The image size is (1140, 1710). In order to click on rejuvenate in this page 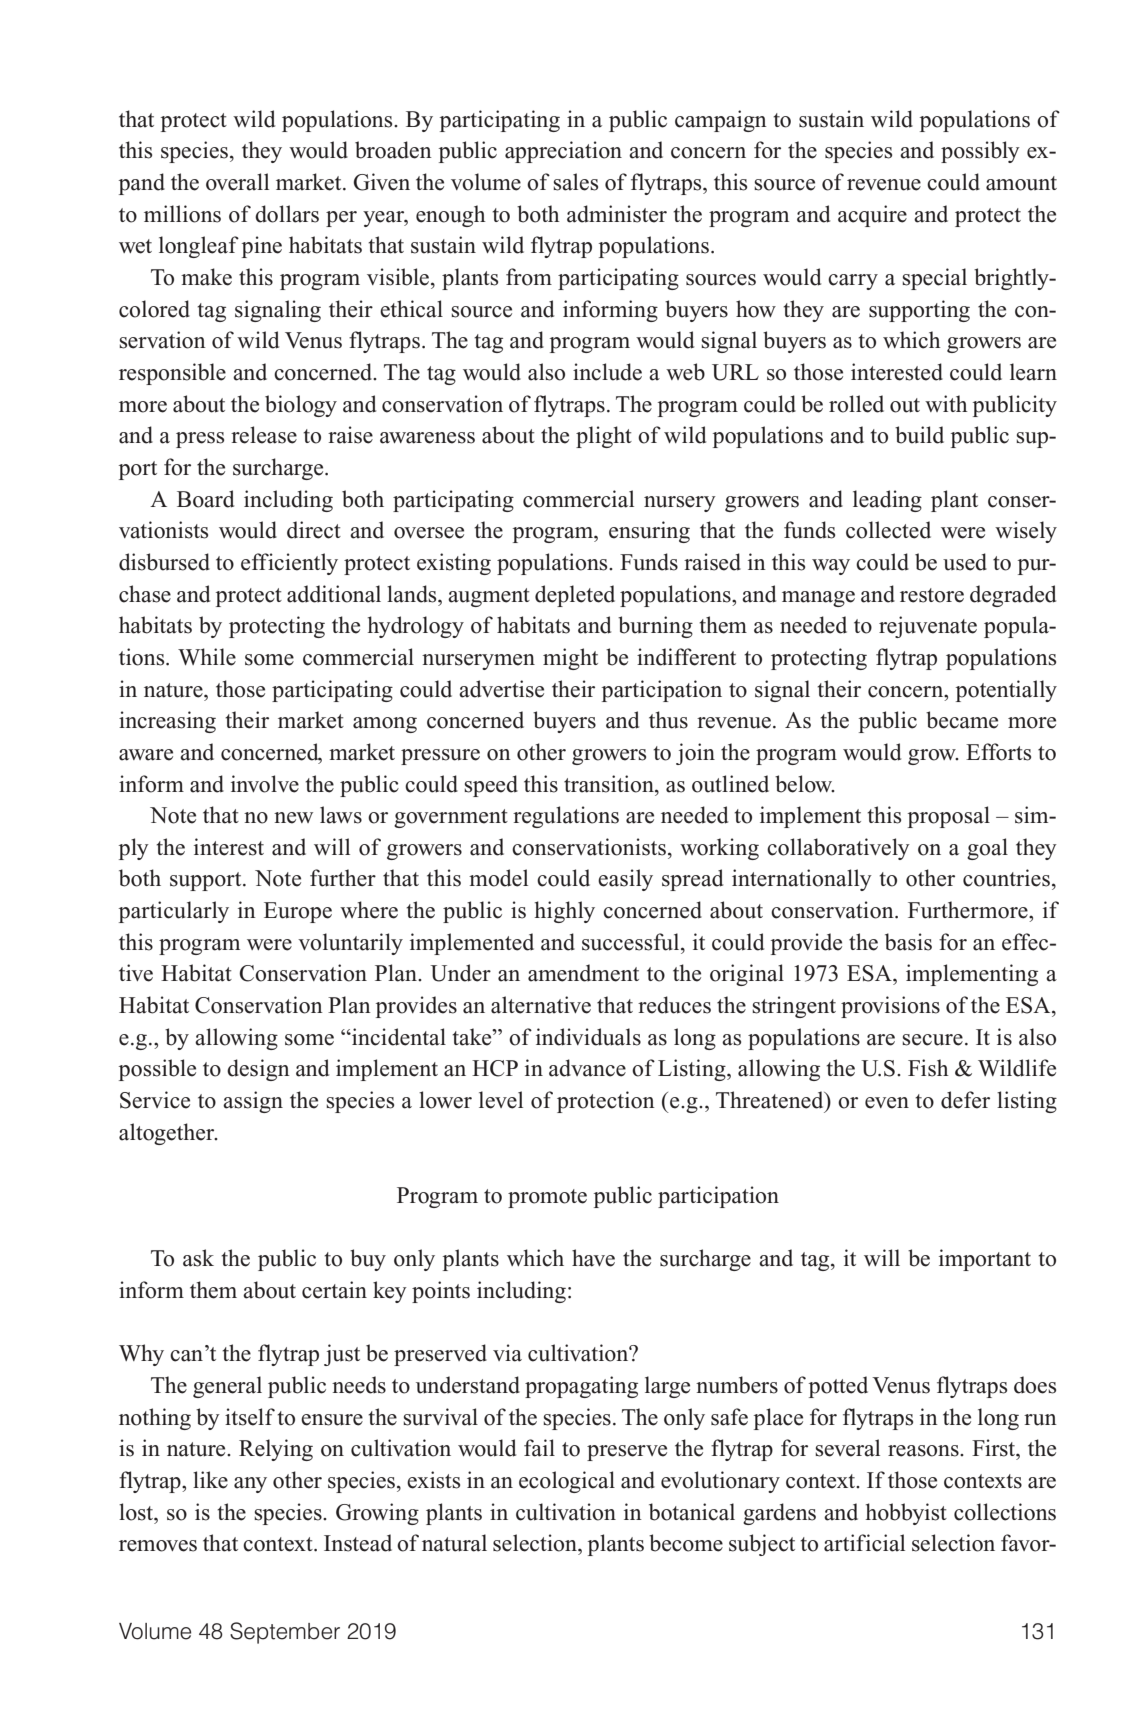, I will do `click(928, 627)`.
